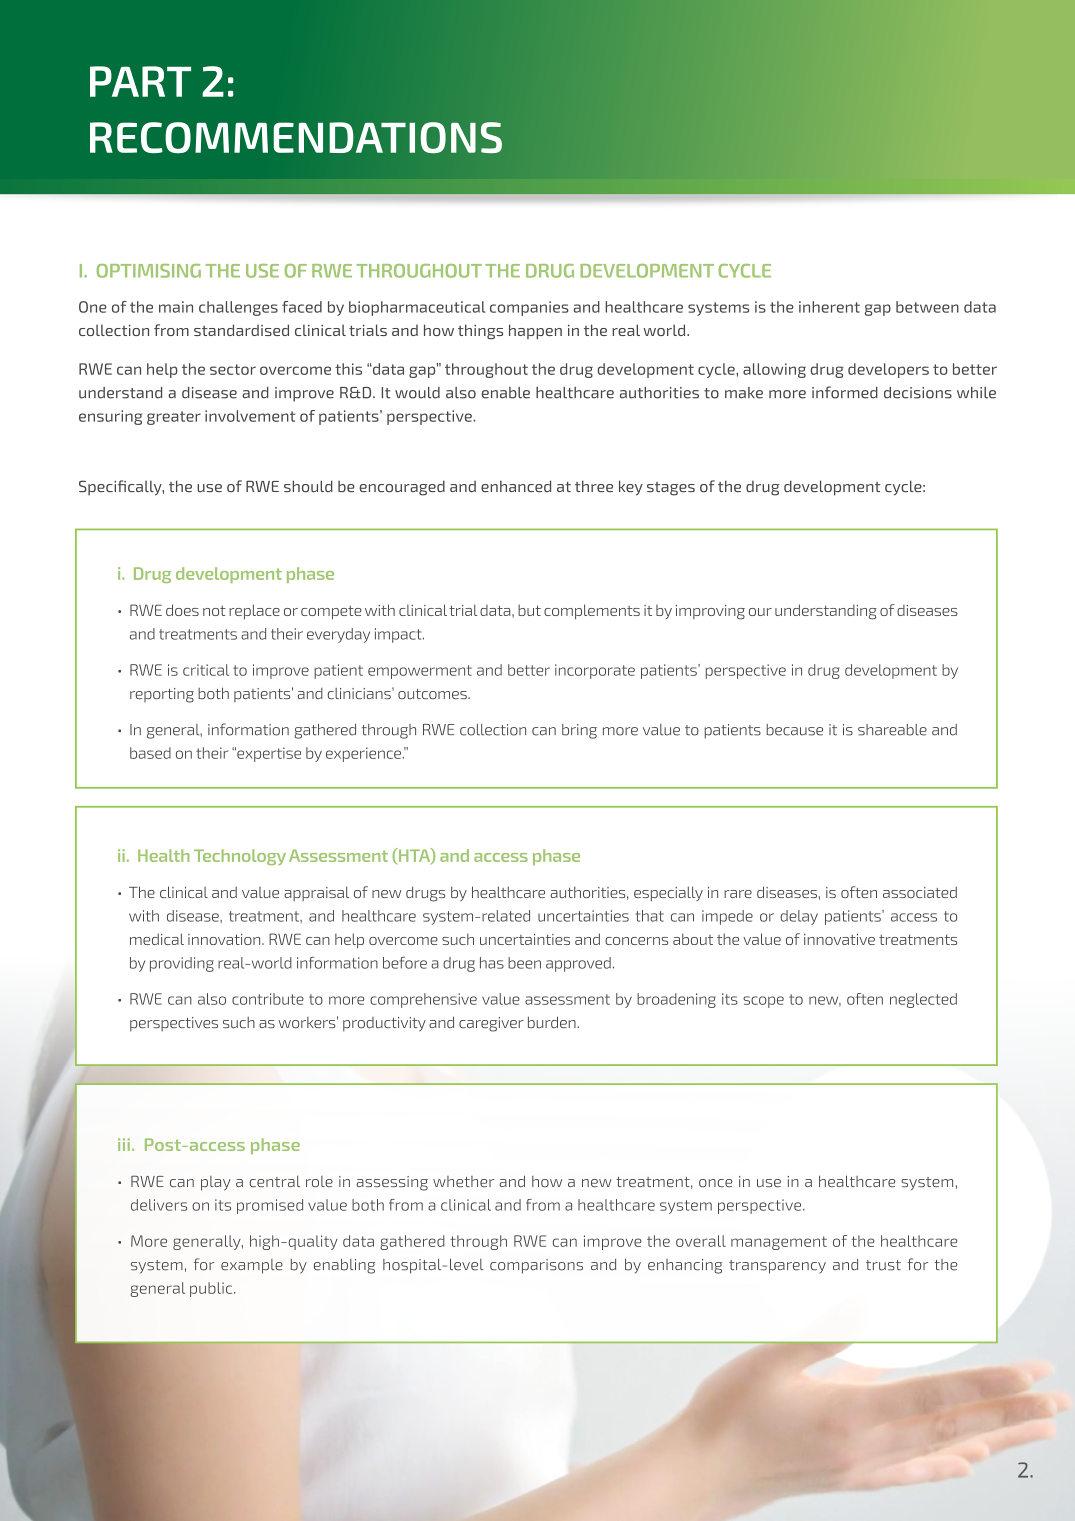 The width and height of the screenshot is (1075, 1521). I want to click on informed, so click(845, 392).
